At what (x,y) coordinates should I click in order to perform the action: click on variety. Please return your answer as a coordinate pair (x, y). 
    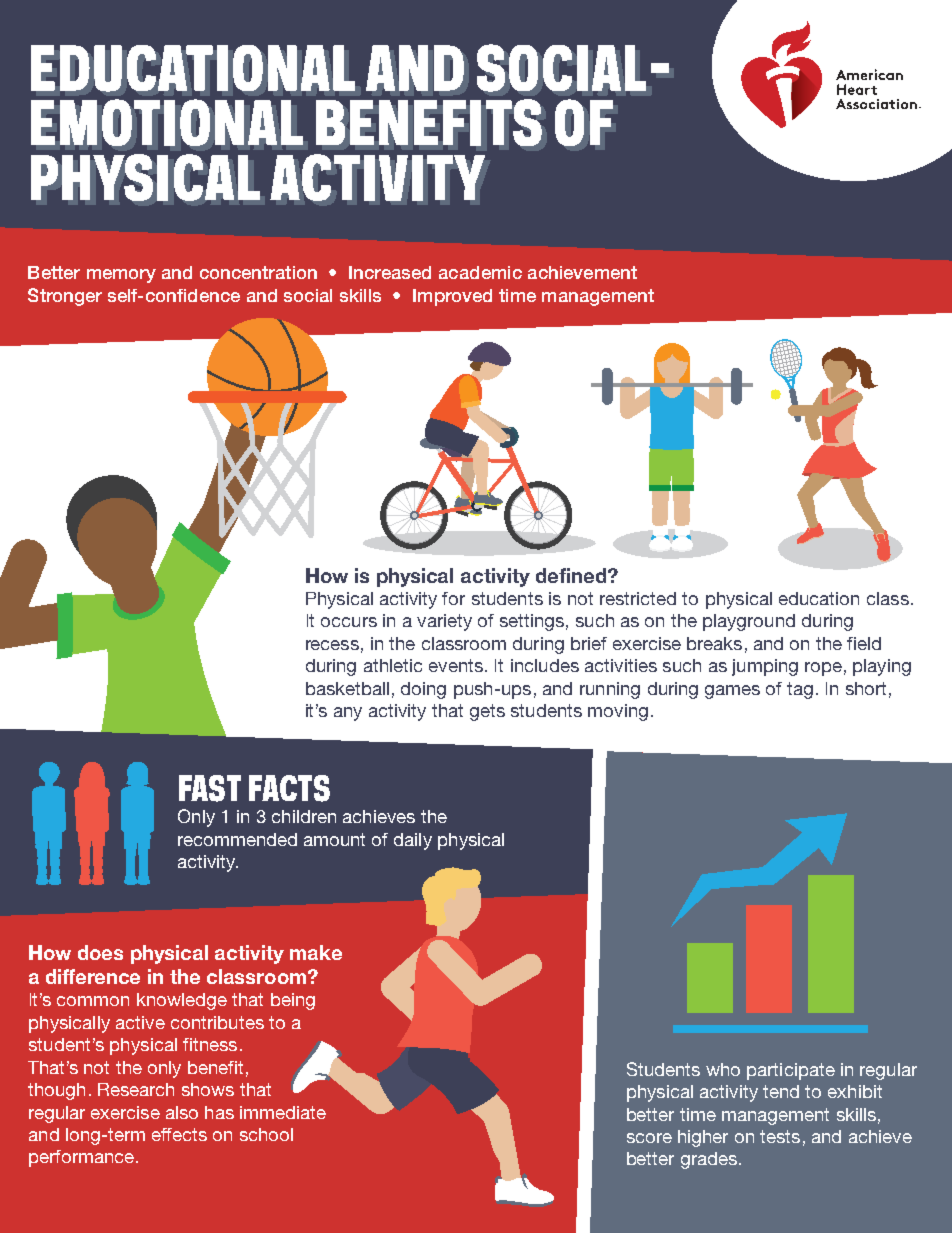
    Looking at the image, I should click on (444, 622).
